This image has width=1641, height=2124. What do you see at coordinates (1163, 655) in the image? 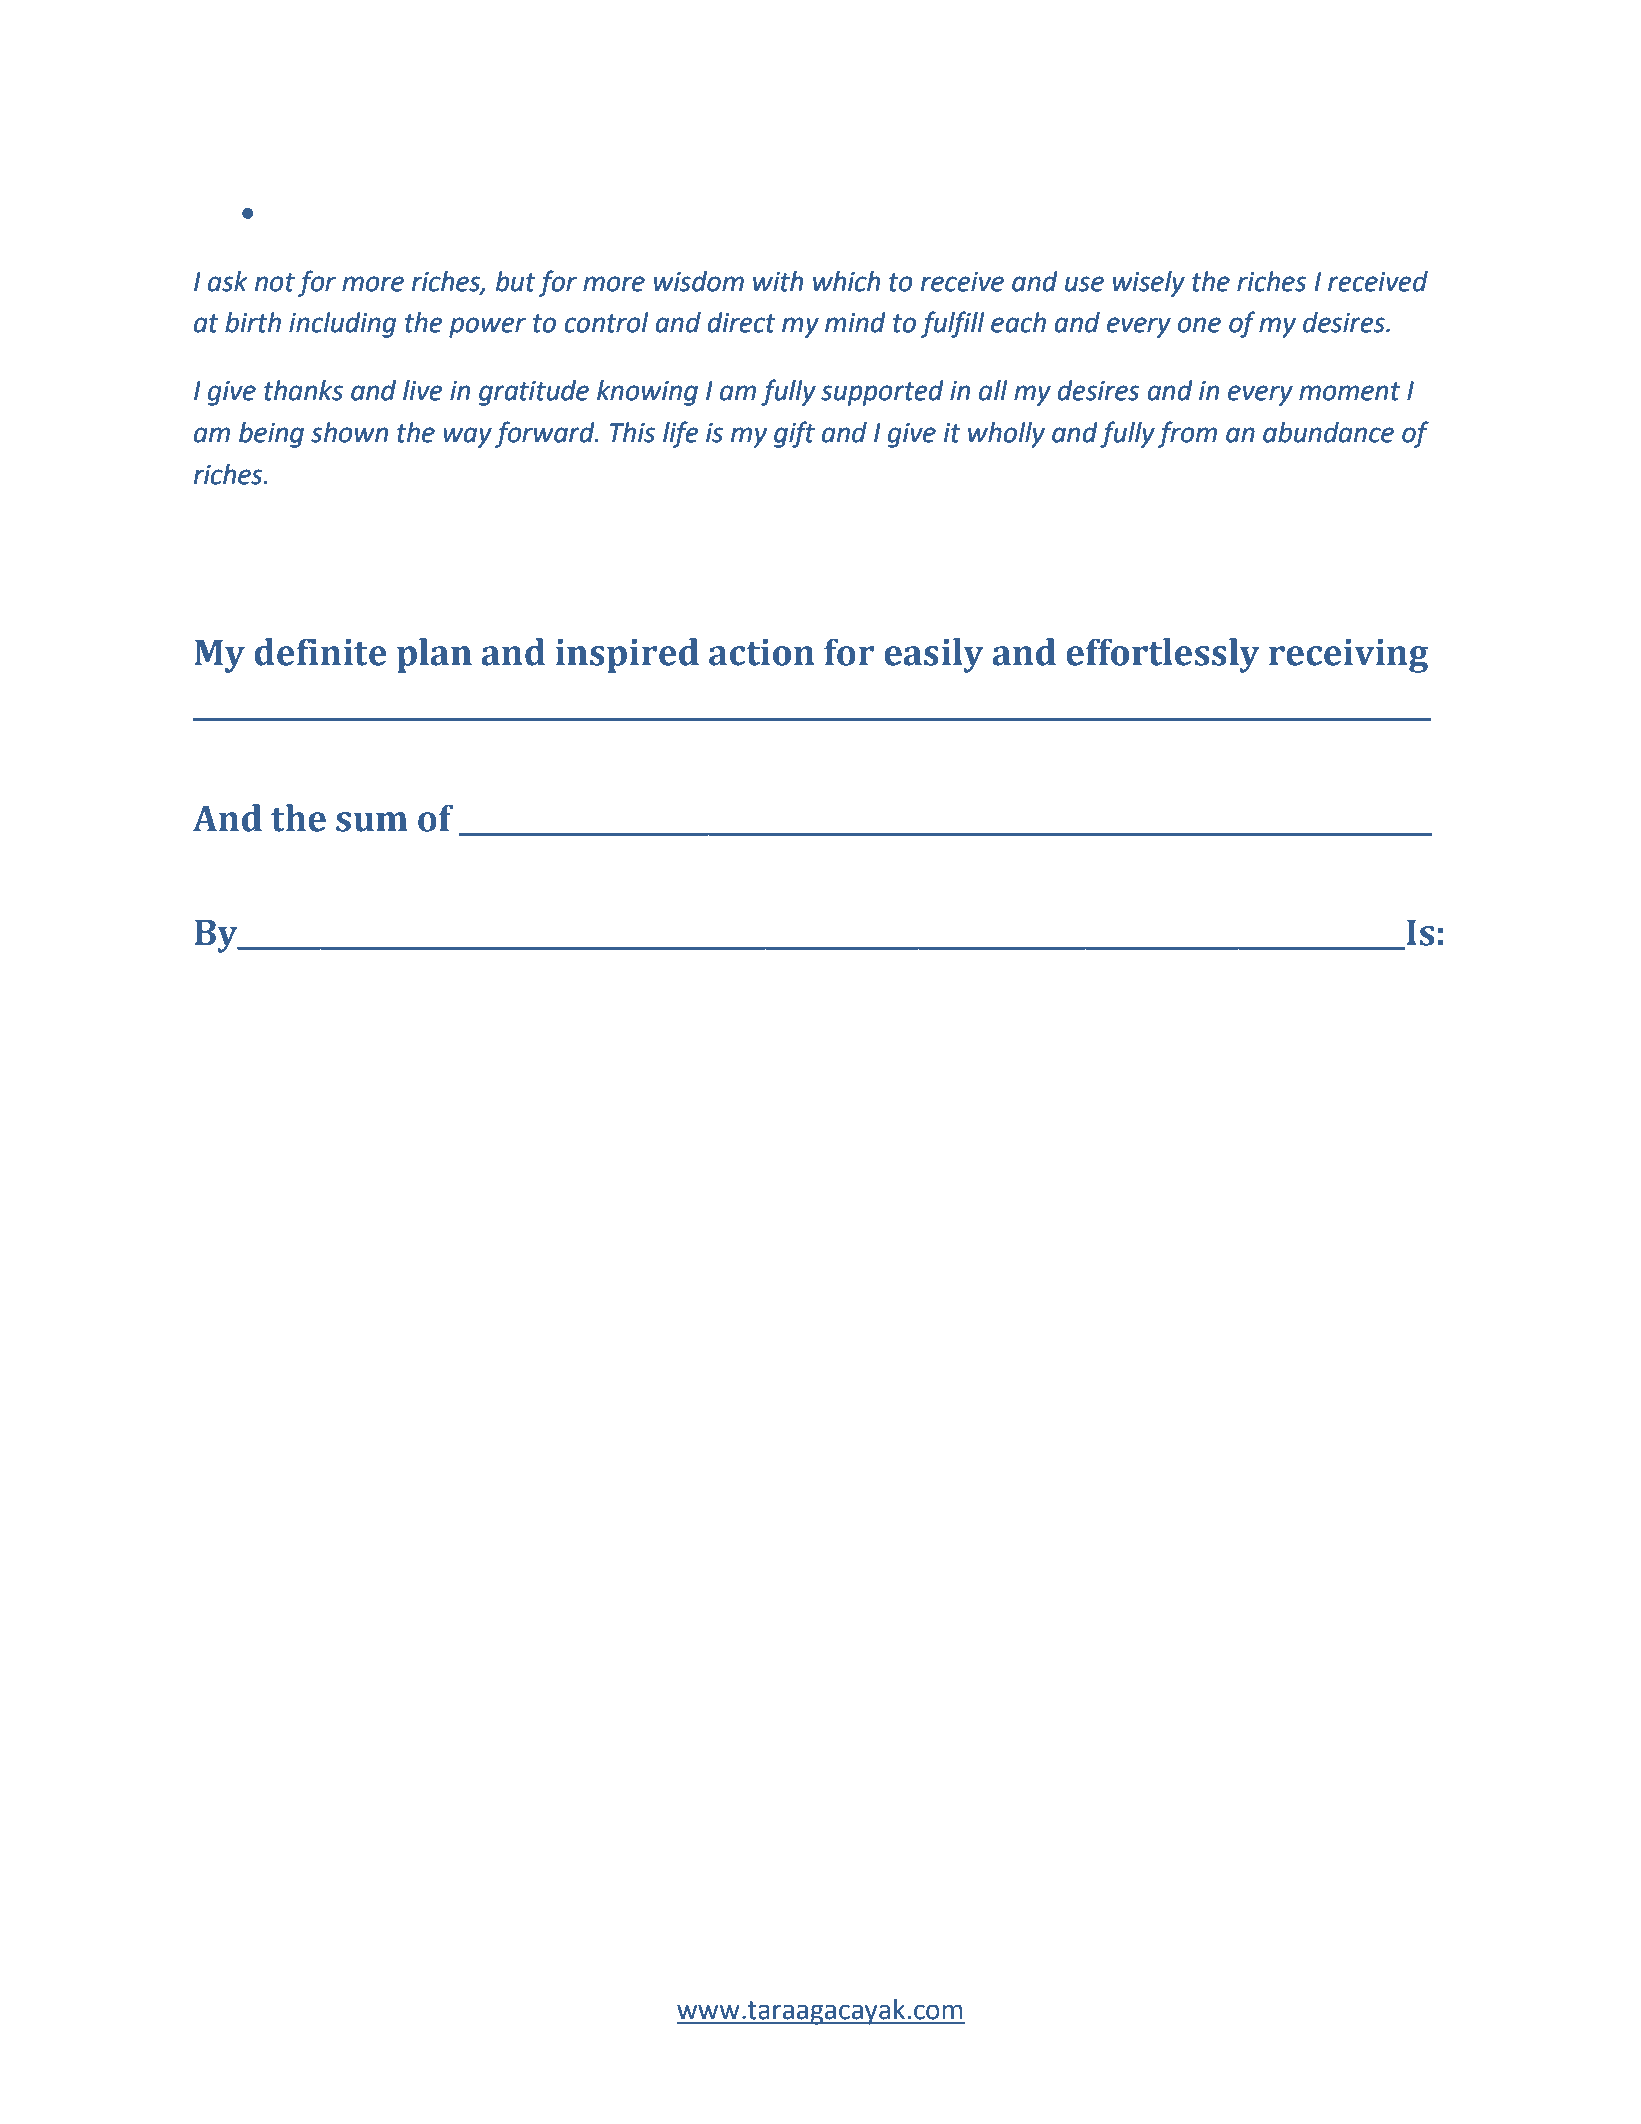
I see `effortlessly` at bounding box center [1163, 655].
